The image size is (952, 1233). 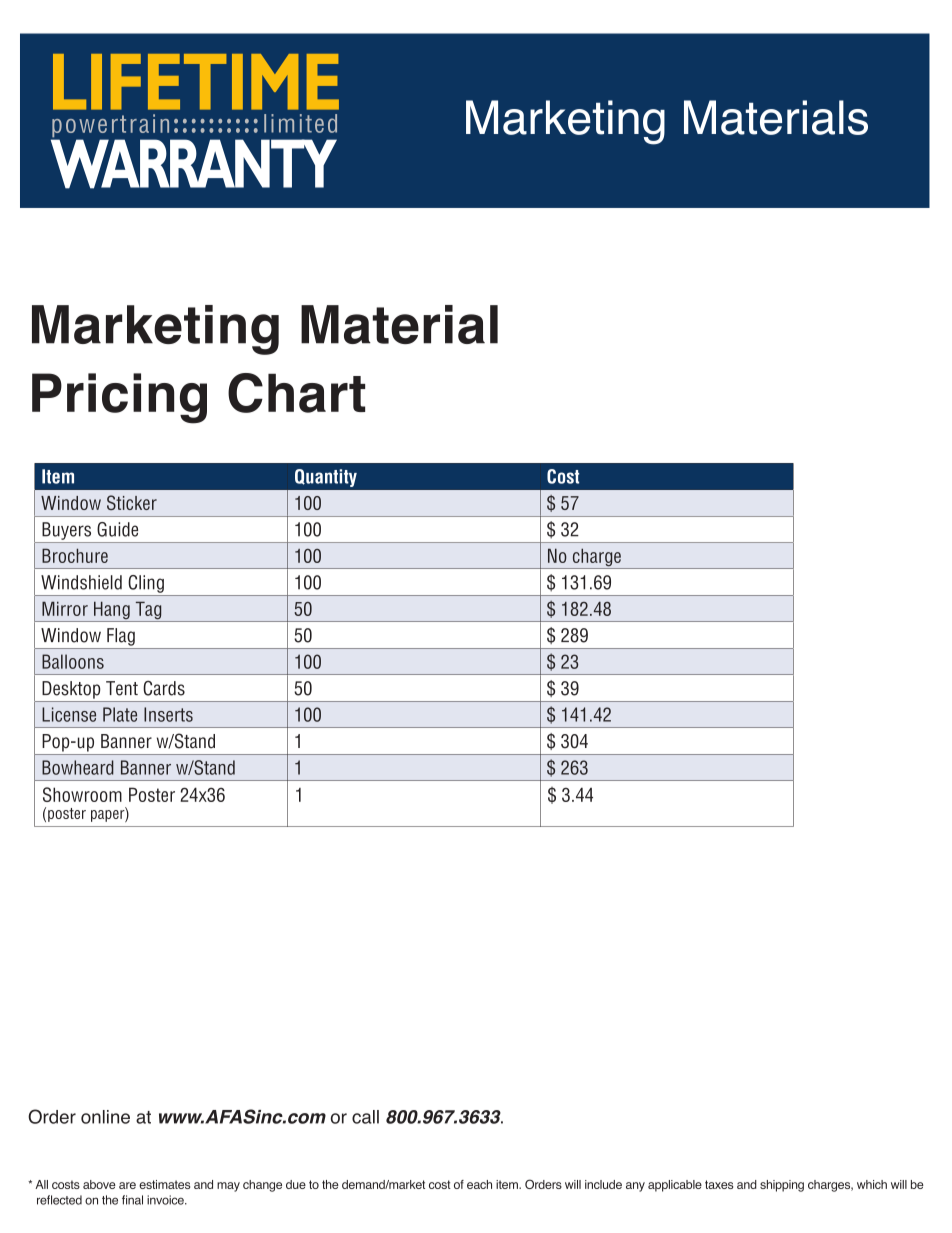 What do you see at coordinates (300, 123) in the page?
I see `limited` at bounding box center [300, 123].
